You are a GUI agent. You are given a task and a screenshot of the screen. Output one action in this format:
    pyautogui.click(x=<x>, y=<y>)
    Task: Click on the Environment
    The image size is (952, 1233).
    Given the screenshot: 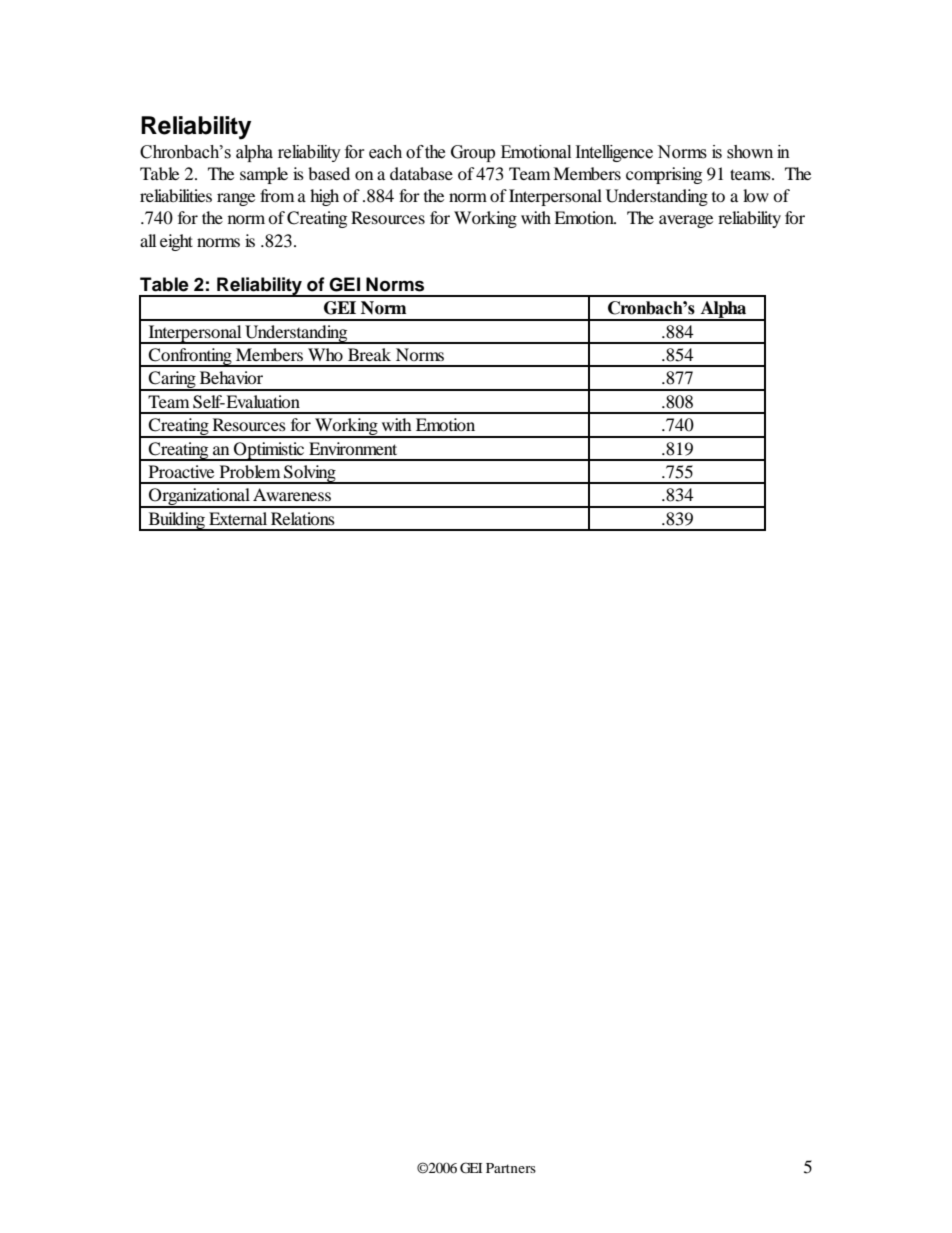 What is the action you would take?
    pyautogui.click(x=353, y=448)
